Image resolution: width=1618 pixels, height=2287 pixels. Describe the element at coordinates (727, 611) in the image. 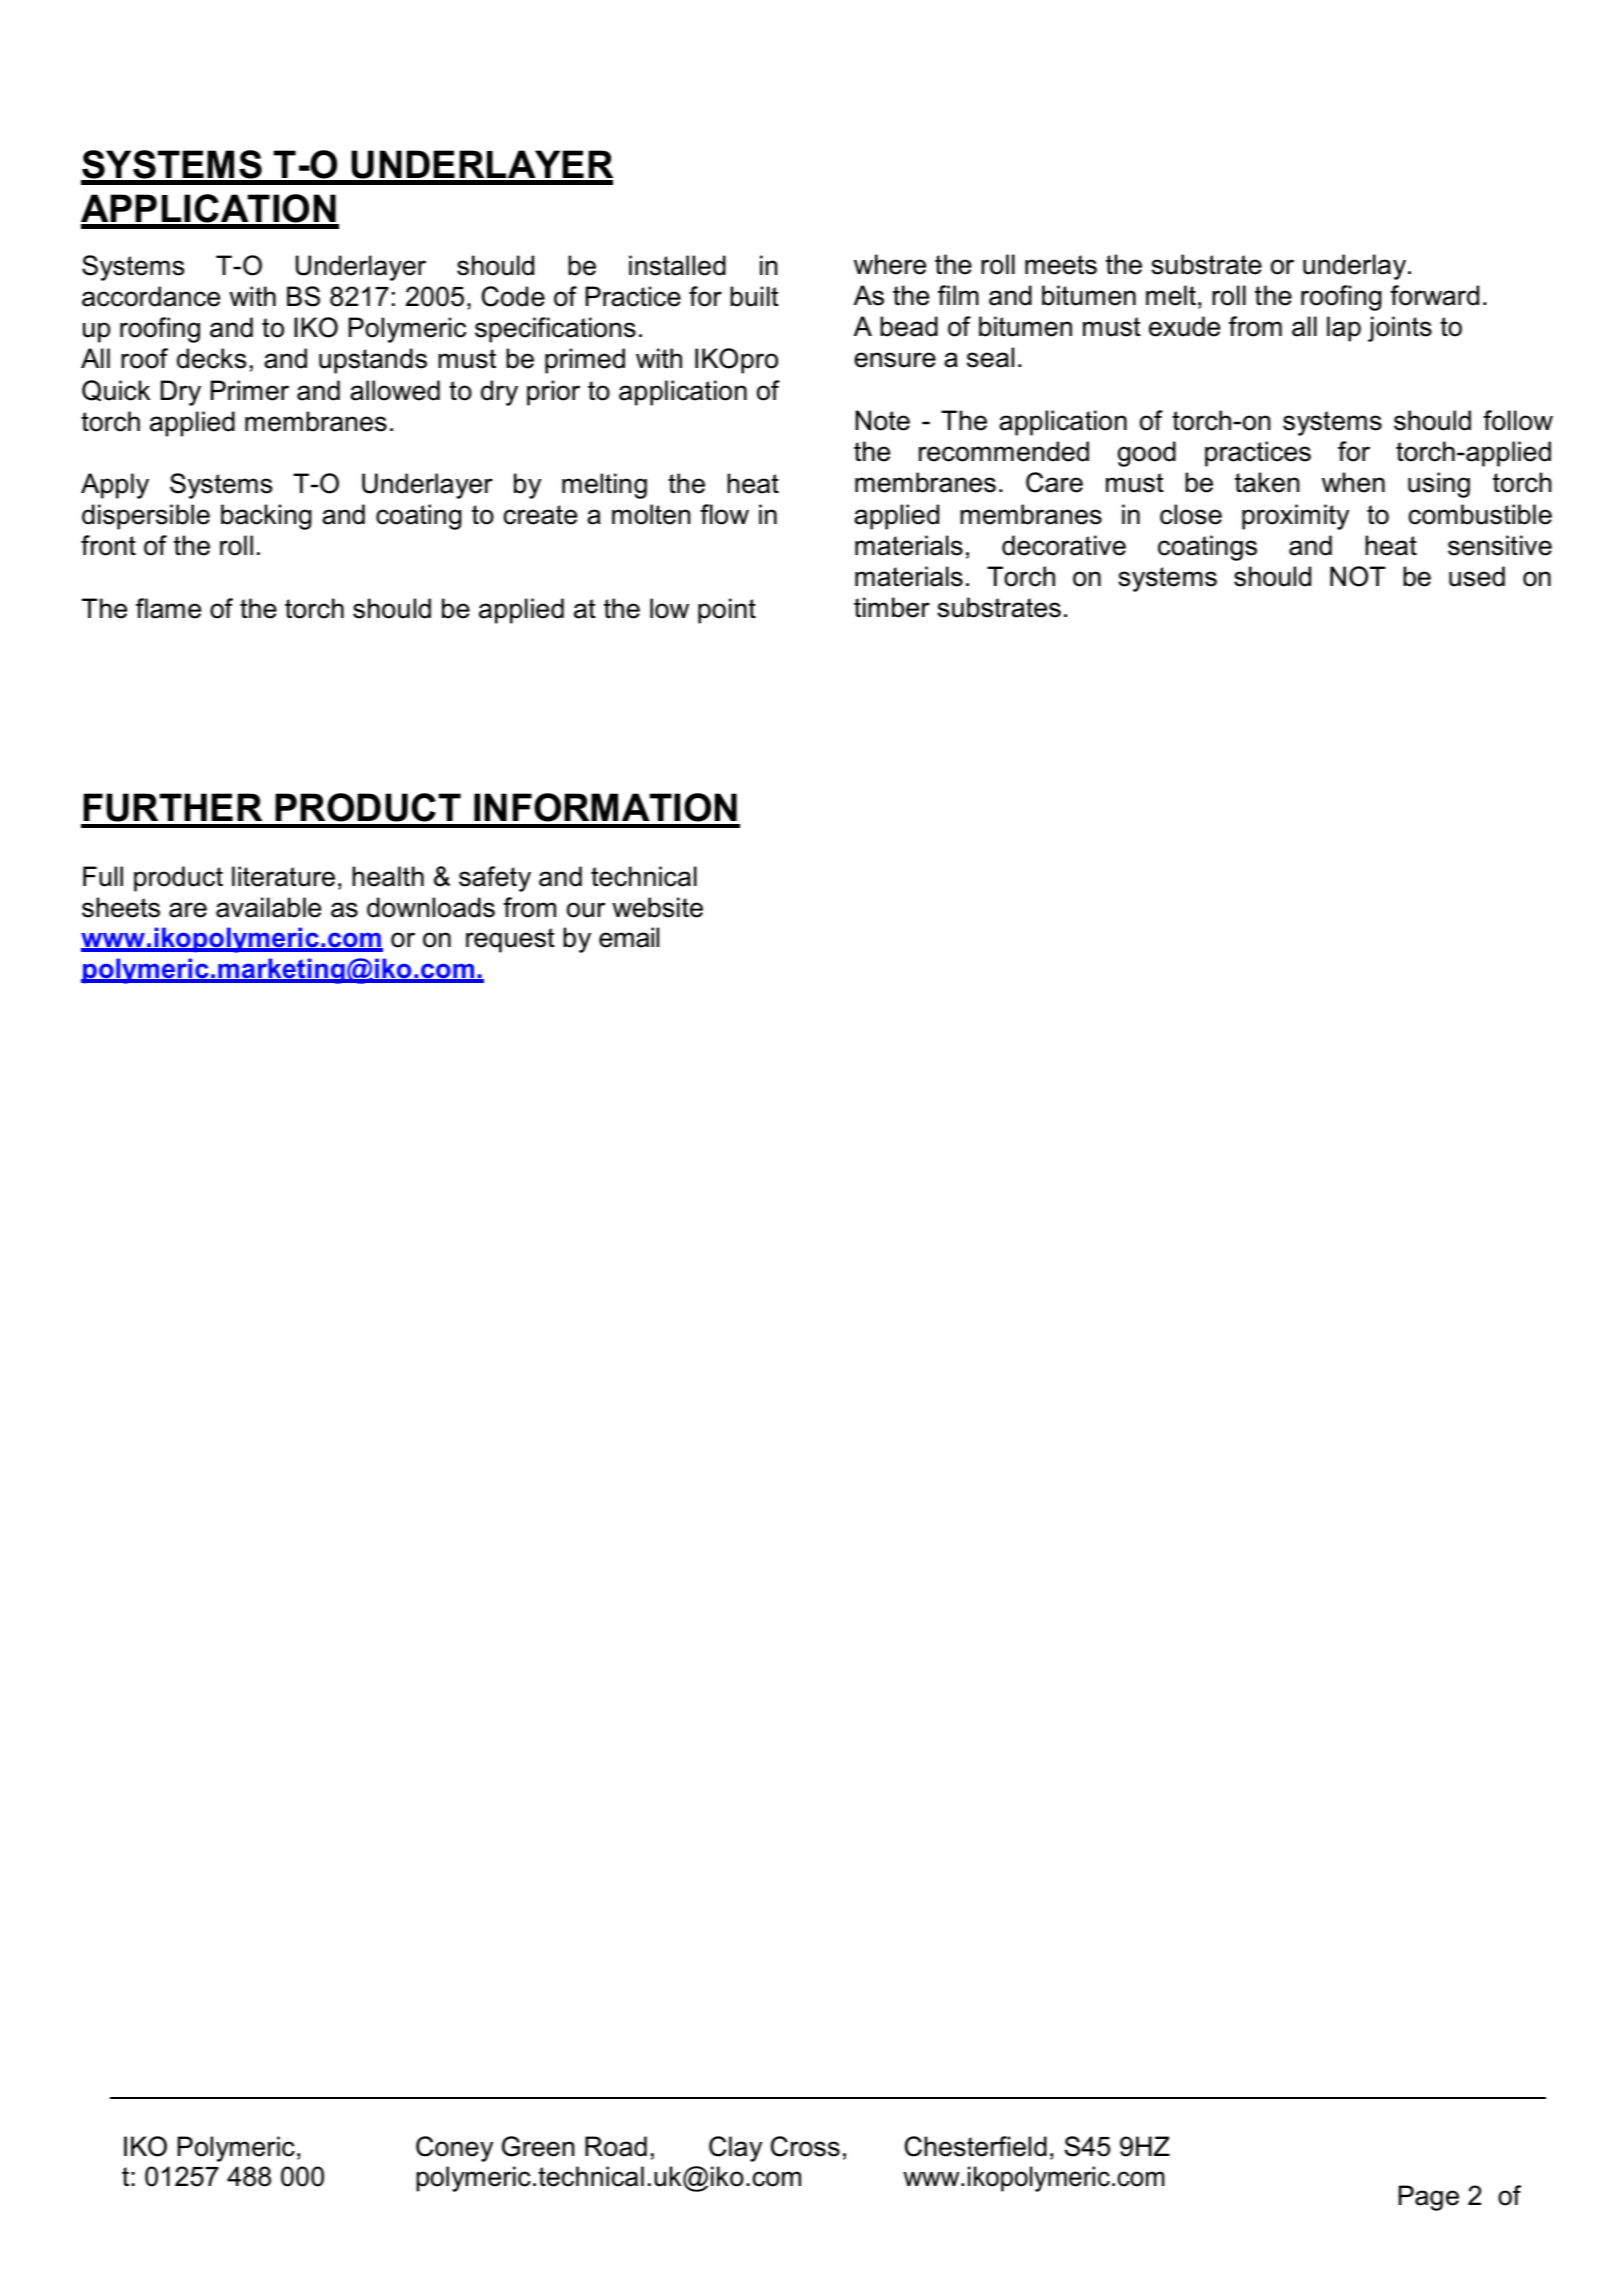

I see `point` at that location.
